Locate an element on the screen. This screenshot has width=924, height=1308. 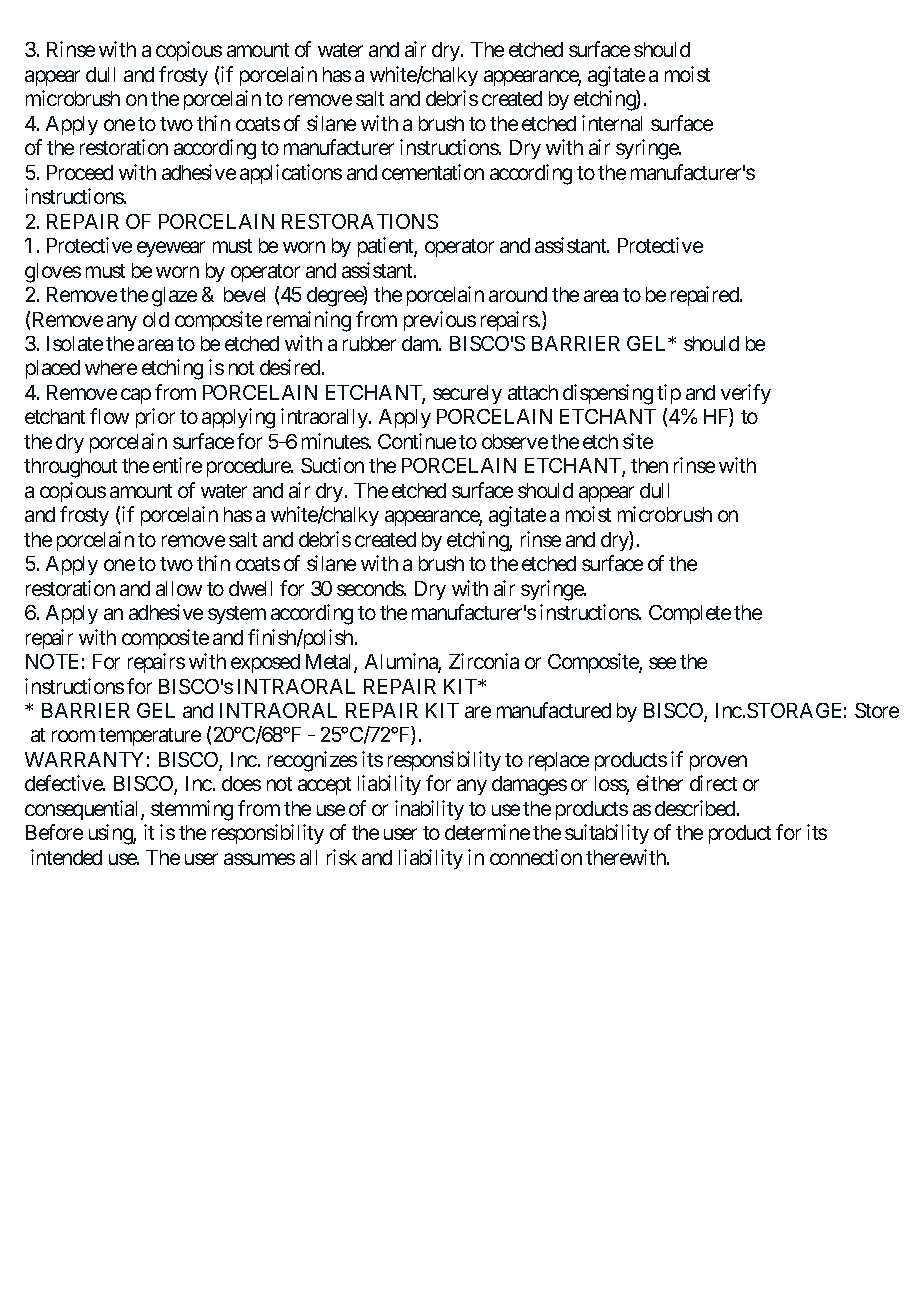
direct is located at coordinates (713, 783).
